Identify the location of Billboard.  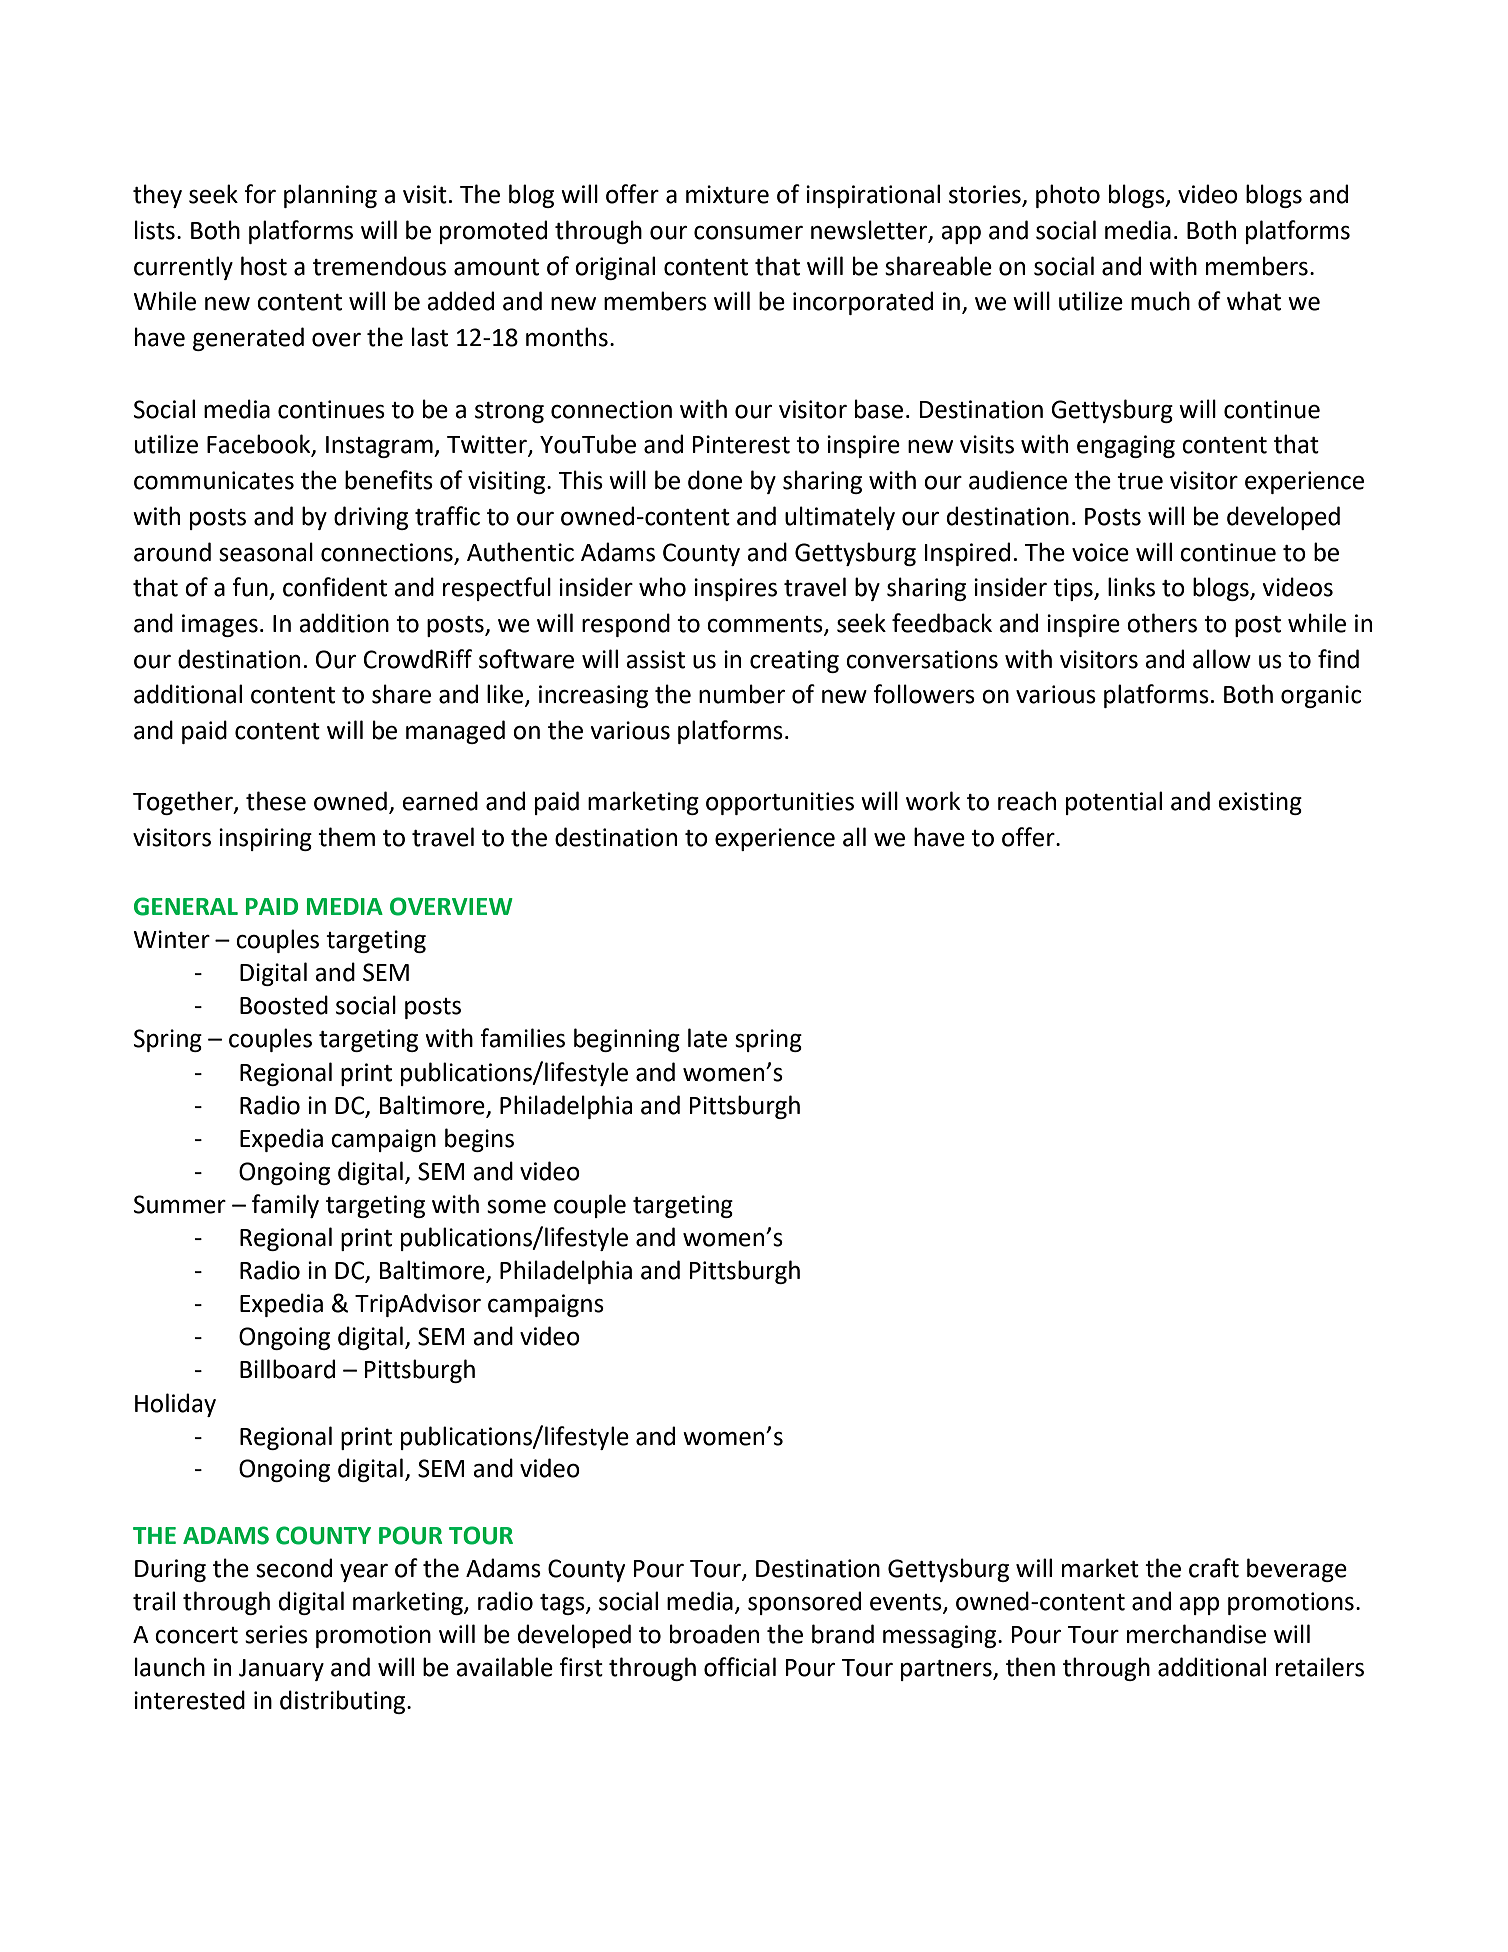
(287, 1369).
